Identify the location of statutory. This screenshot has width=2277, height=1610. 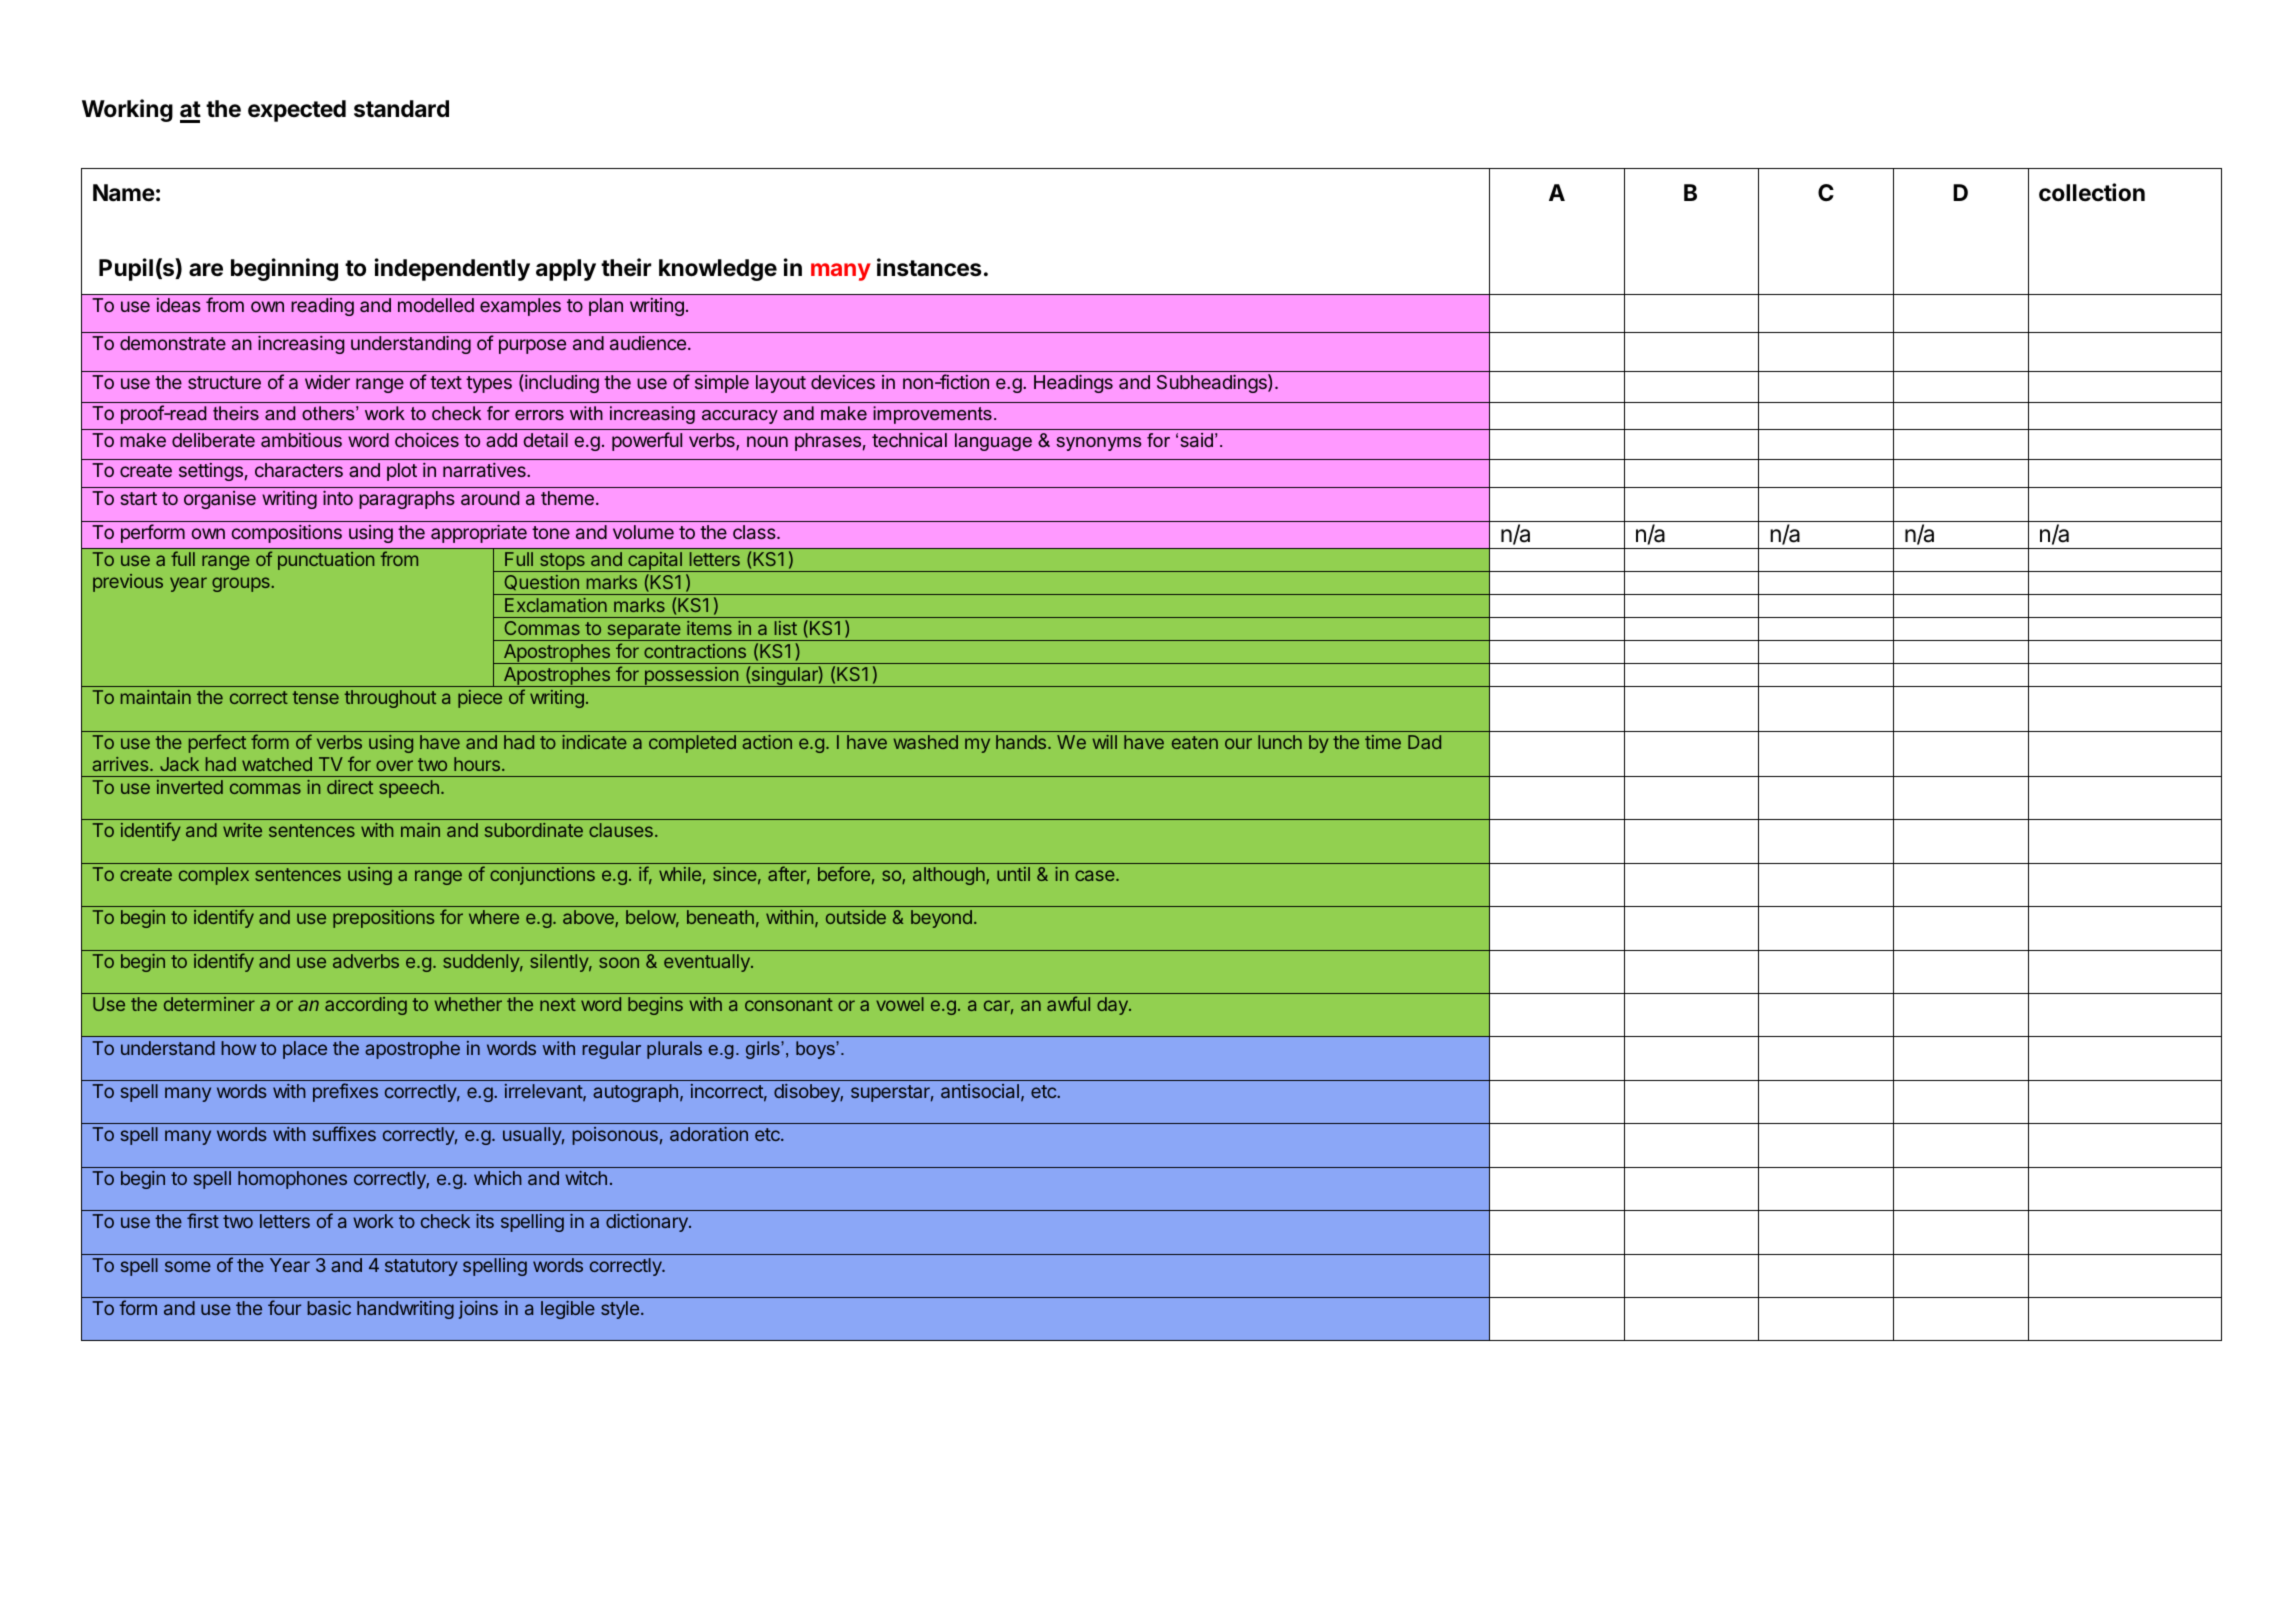
(421, 1267).
